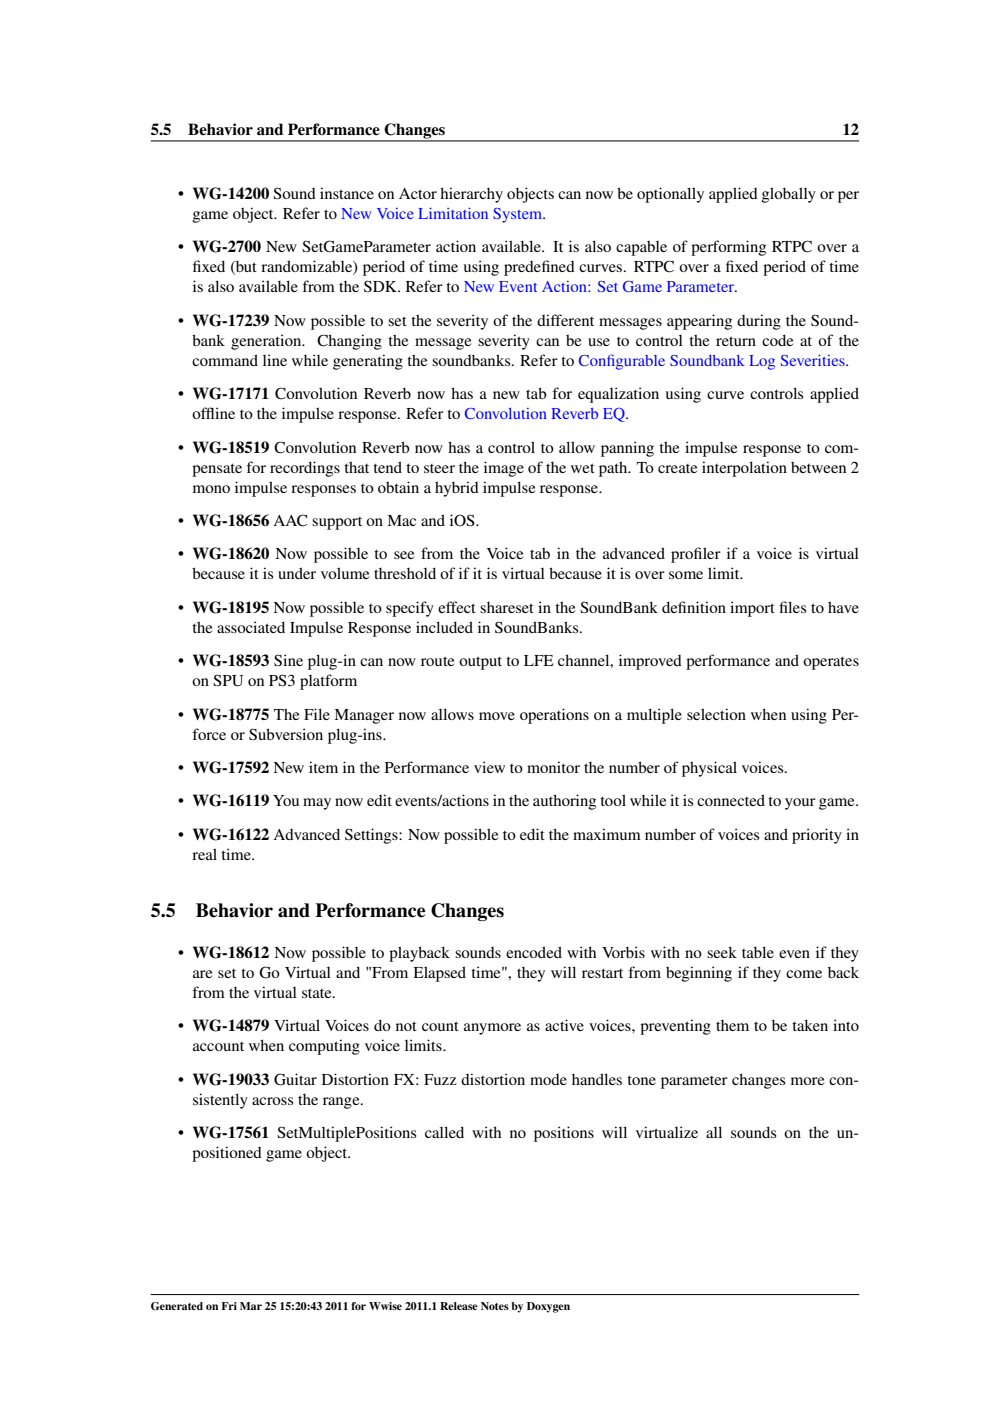  What do you see at coordinates (305, 469) in the document?
I see `recordings` at bounding box center [305, 469].
